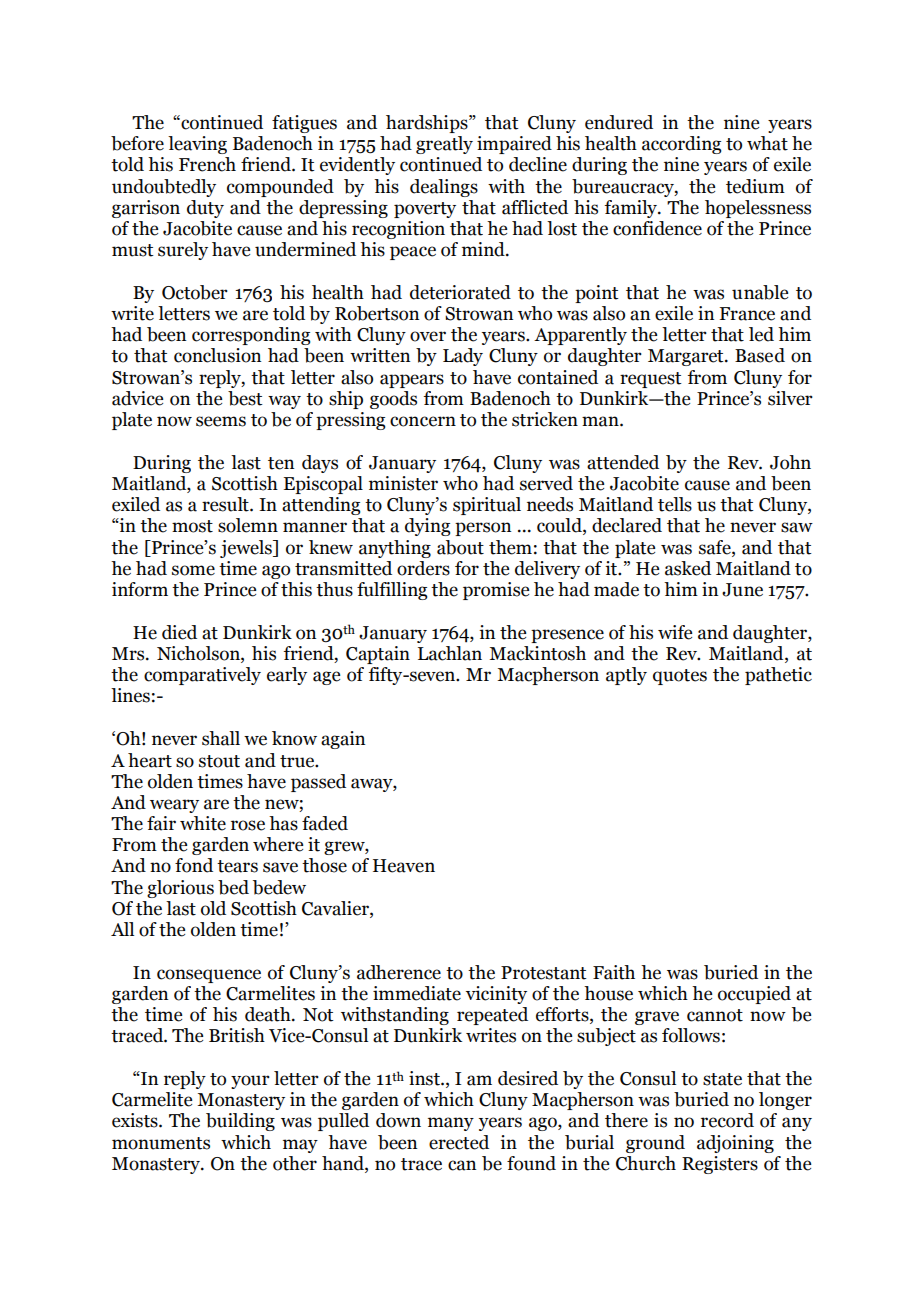  What do you see at coordinates (221, 421) in the screenshot?
I see `seems` at bounding box center [221, 421].
